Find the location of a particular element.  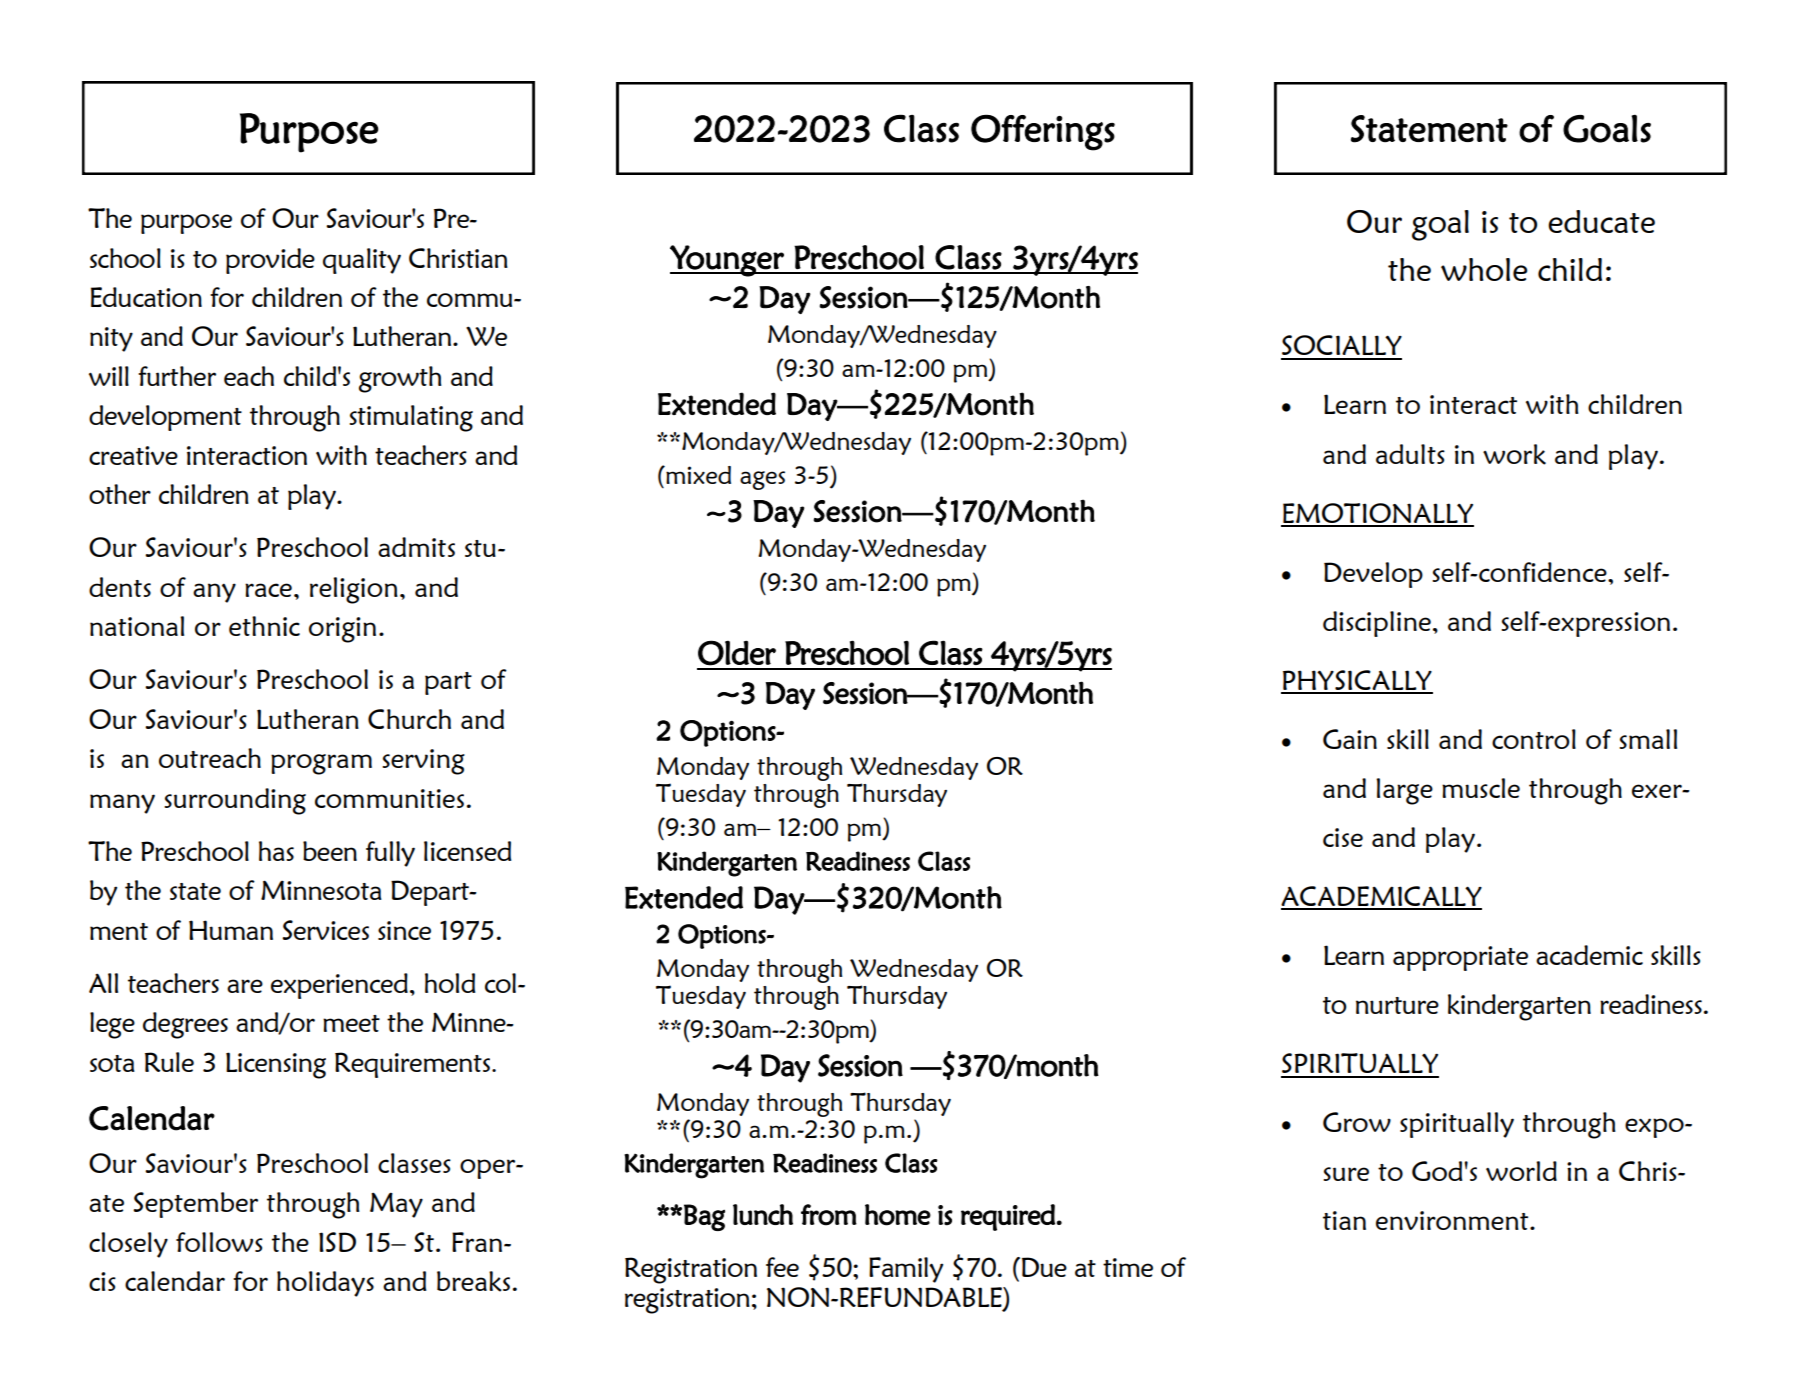

control is located at coordinates (1534, 739).
